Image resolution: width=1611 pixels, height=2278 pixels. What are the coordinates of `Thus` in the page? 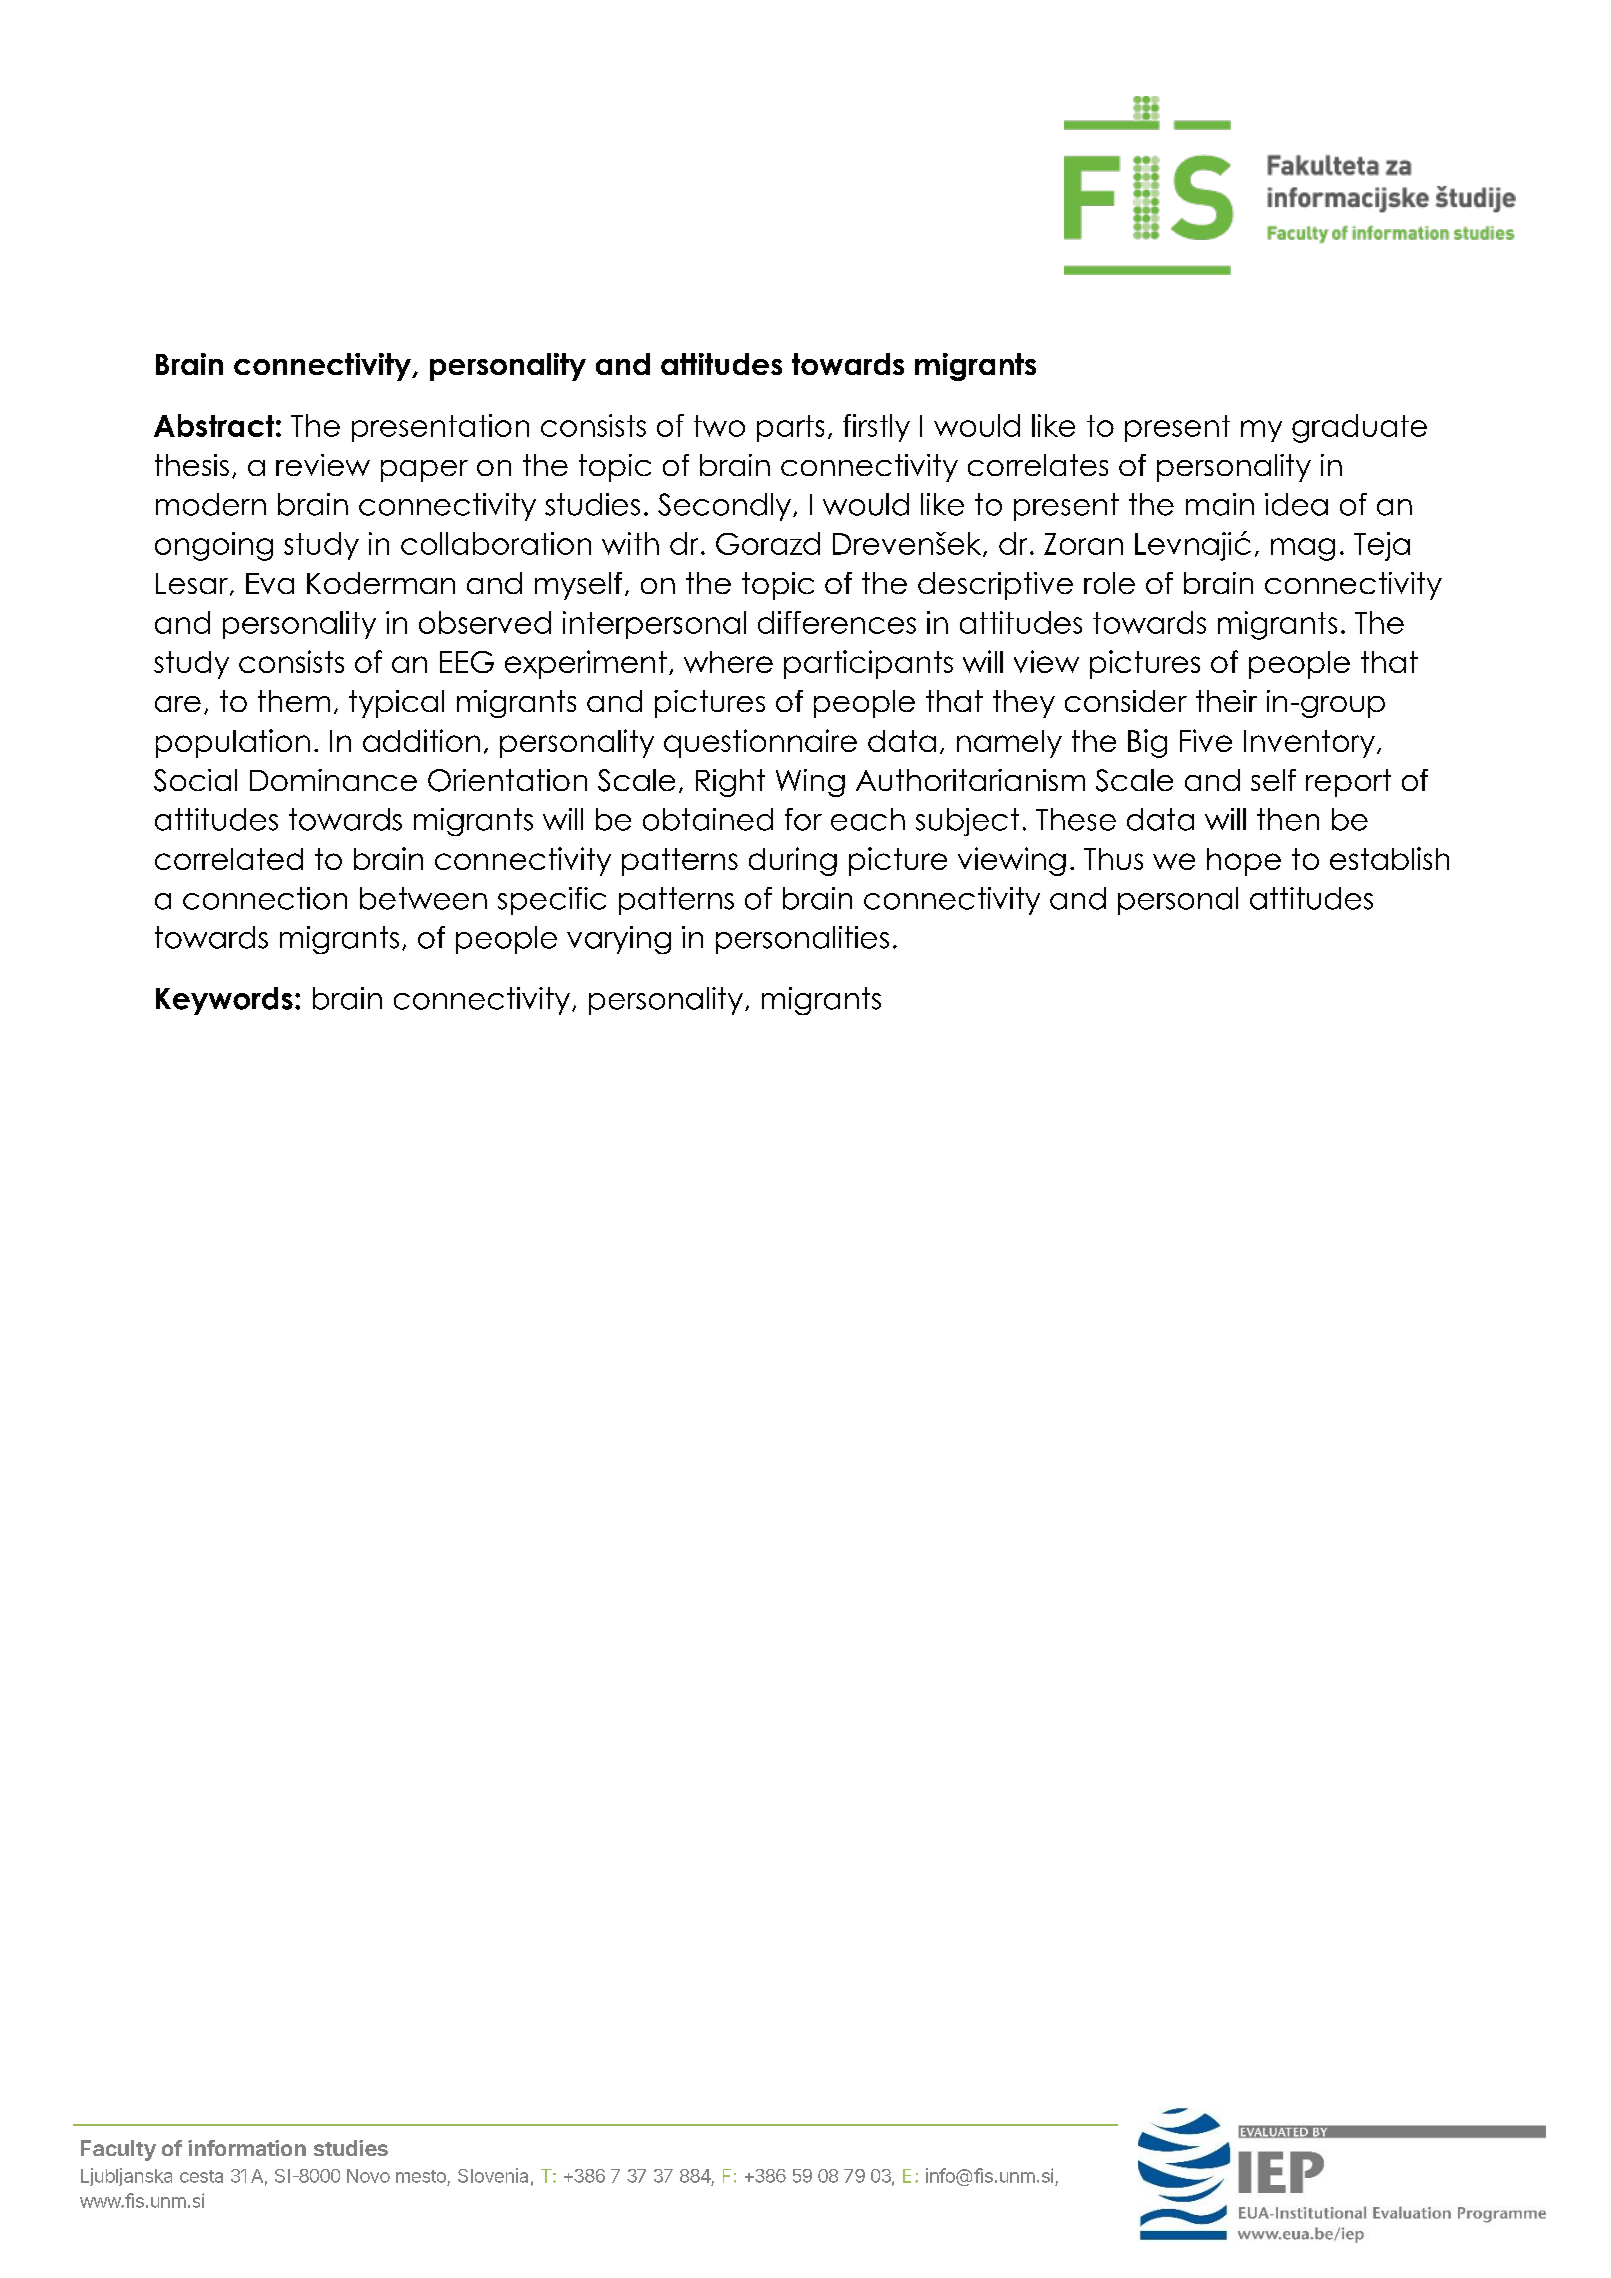 It's located at (1113, 859).
